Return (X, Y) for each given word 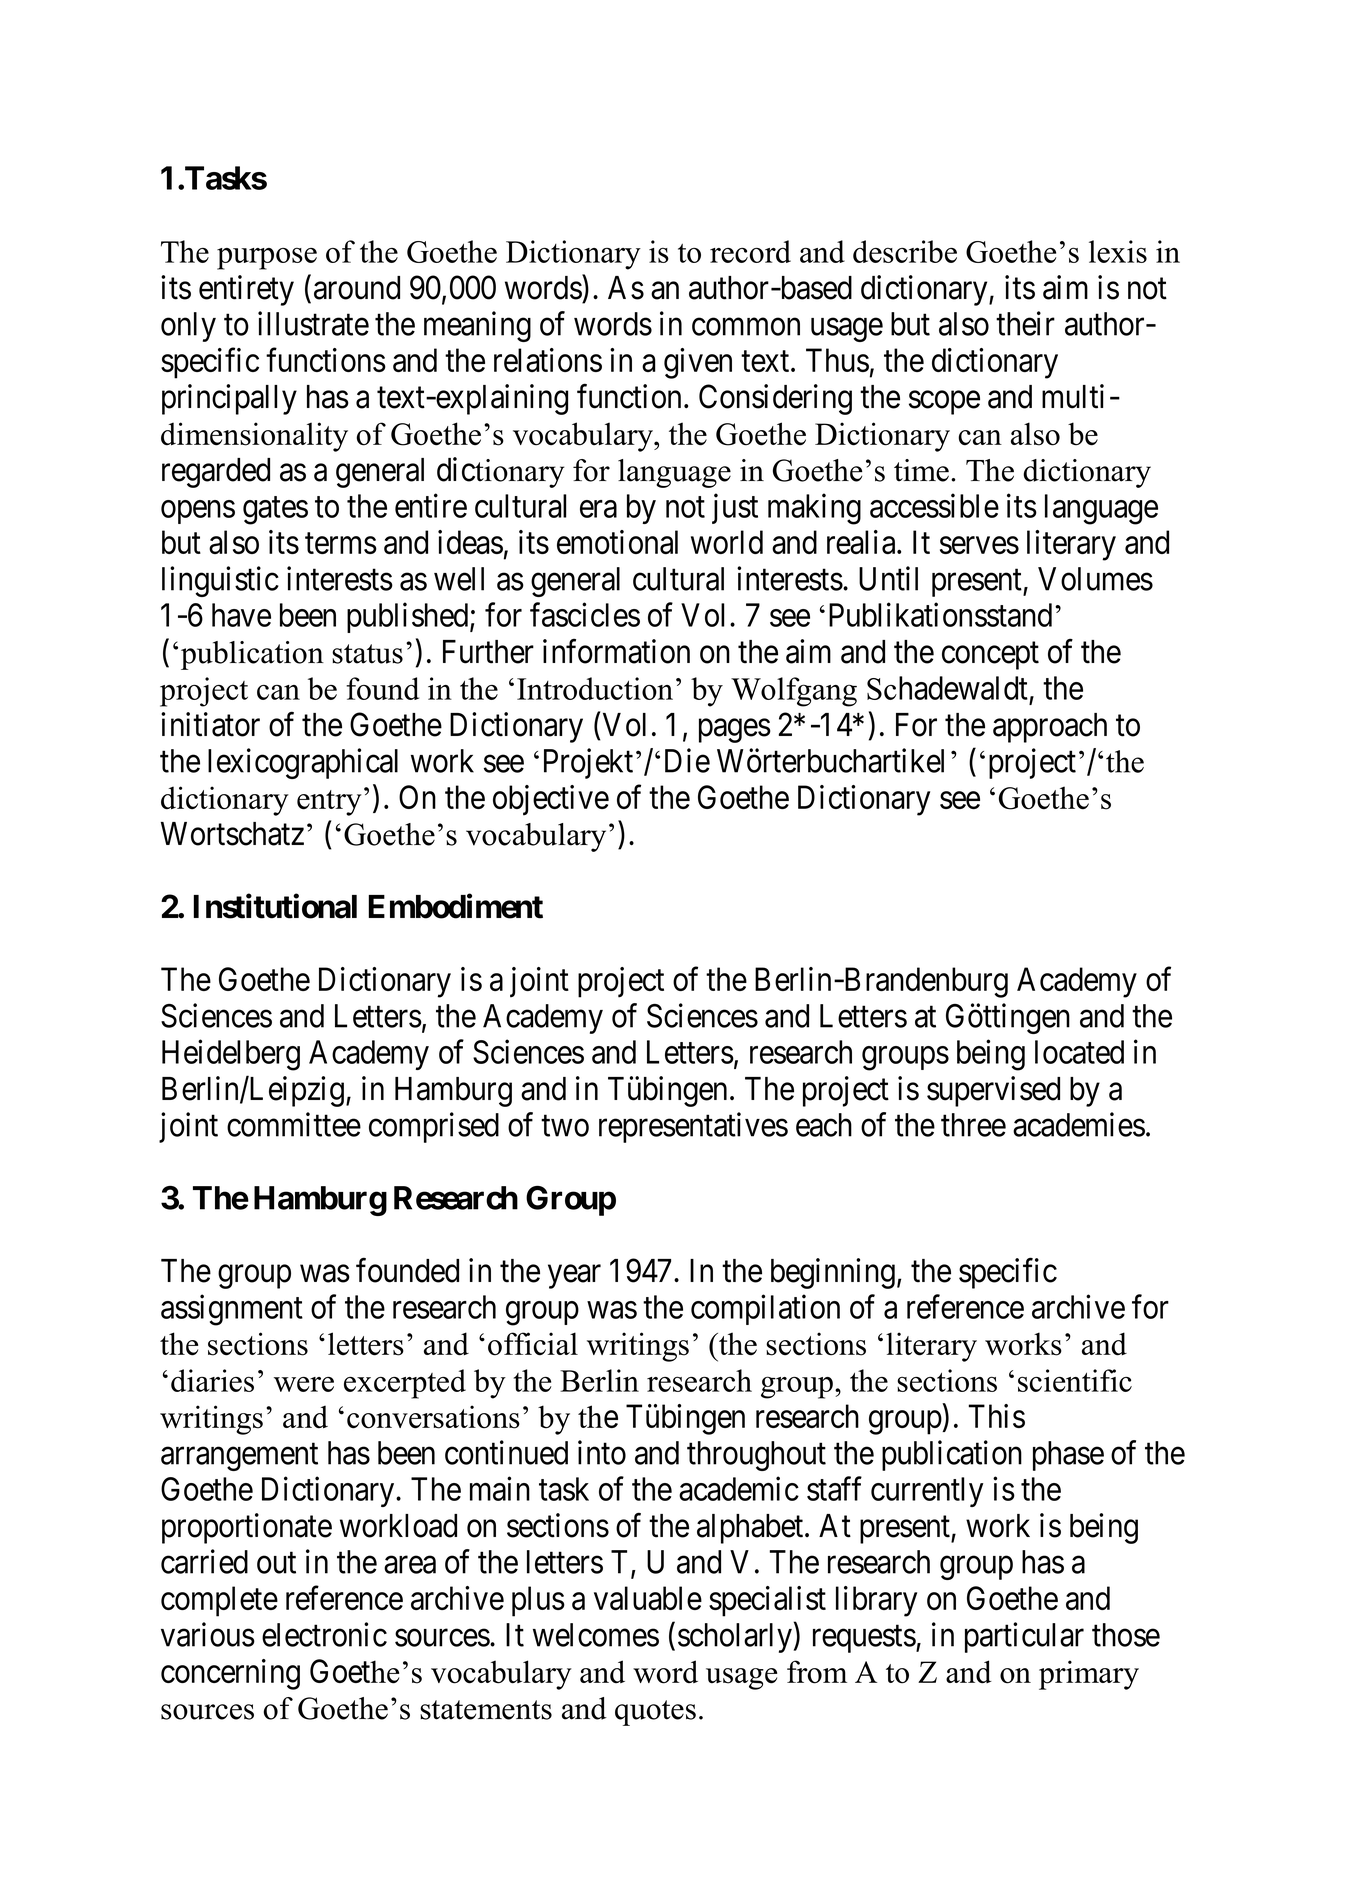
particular (1024, 1637)
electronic (324, 1634)
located (1079, 1052)
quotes (655, 1713)
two (565, 1126)
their (1025, 323)
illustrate (313, 323)
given (698, 363)
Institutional (275, 906)
